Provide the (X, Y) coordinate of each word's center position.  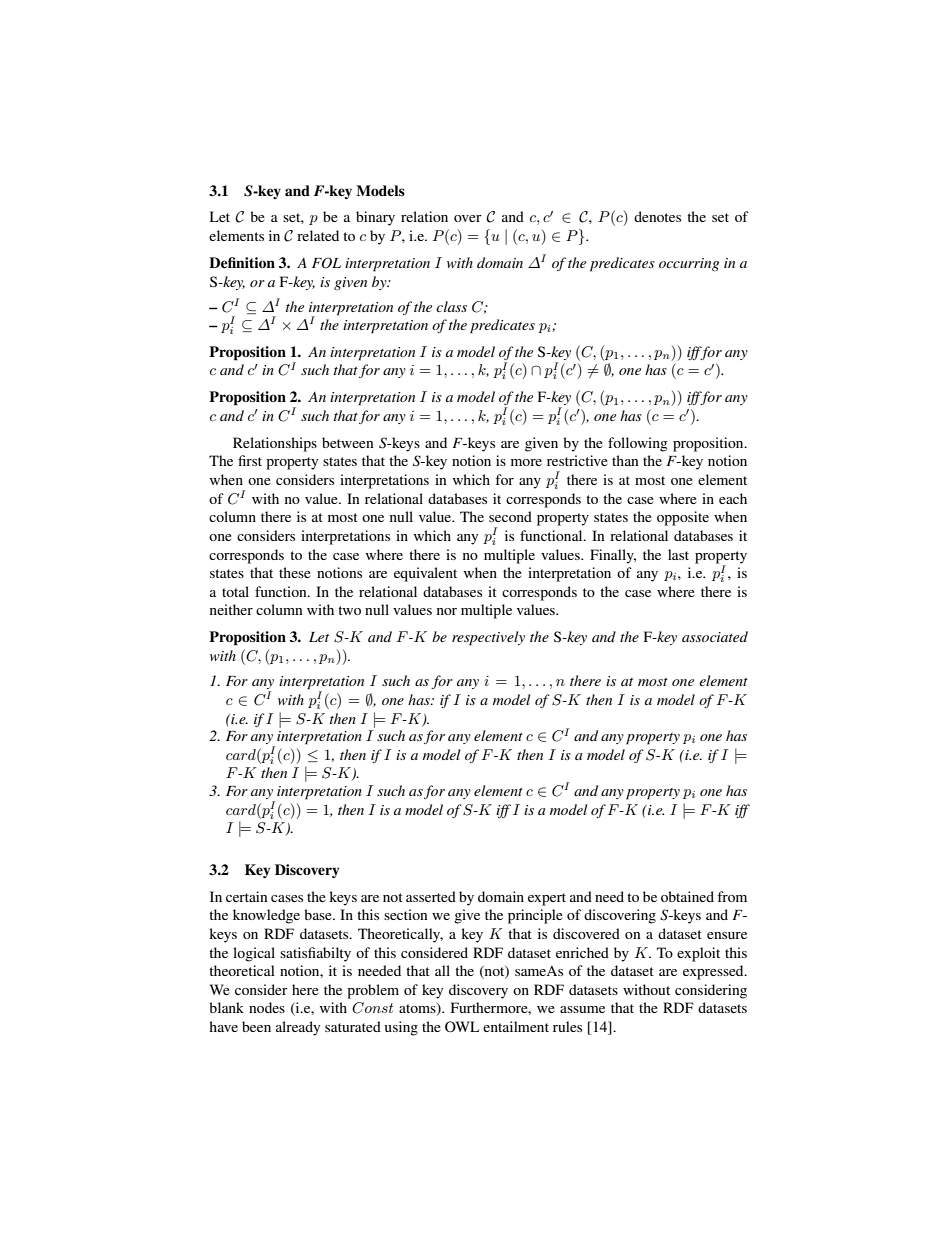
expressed (714, 972)
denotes (657, 216)
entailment (516, 1026)
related (318, 235)
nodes (267, 1007)
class (451, 306)
